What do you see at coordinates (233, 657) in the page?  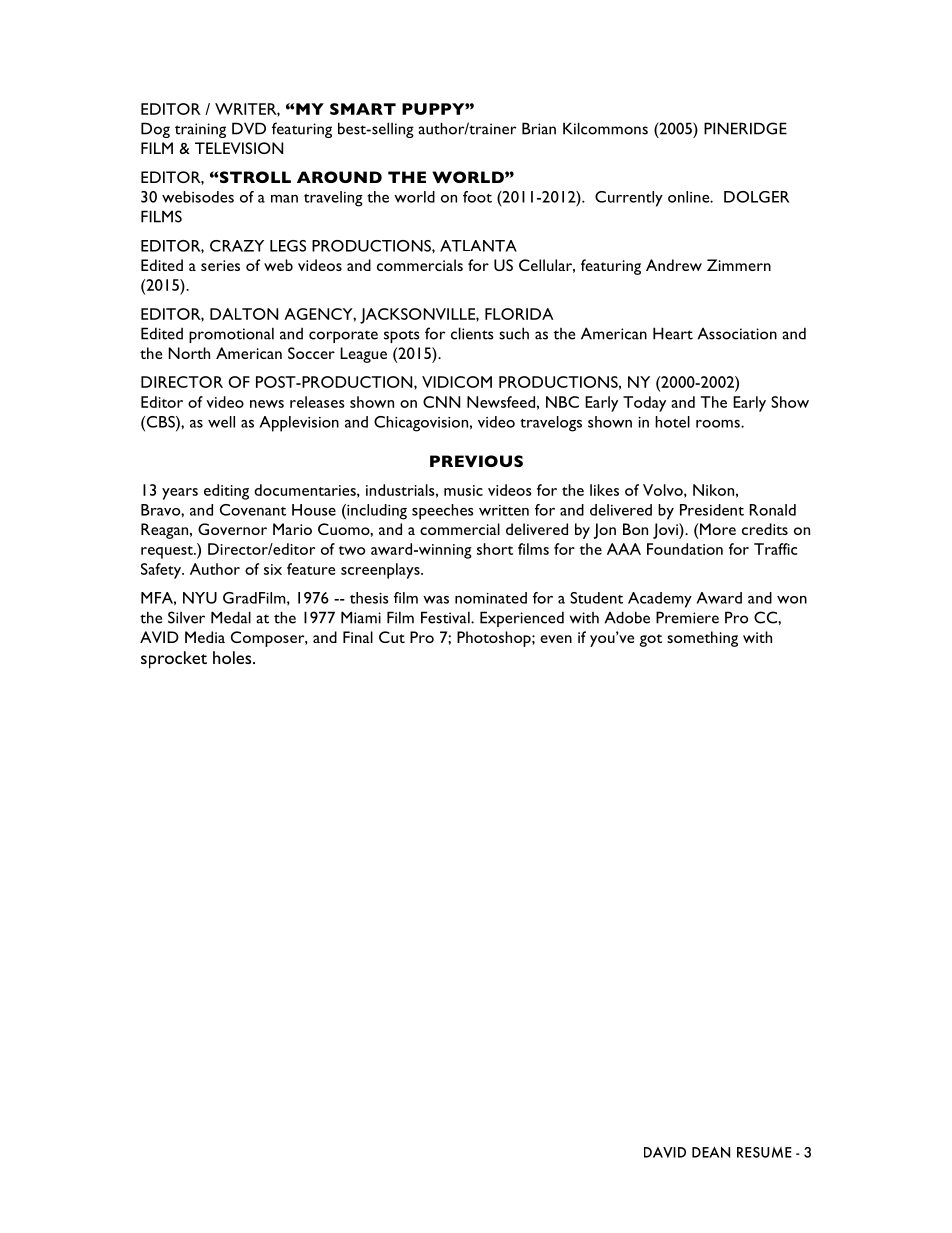 I see `holes` at bounding box center [233, 657].
